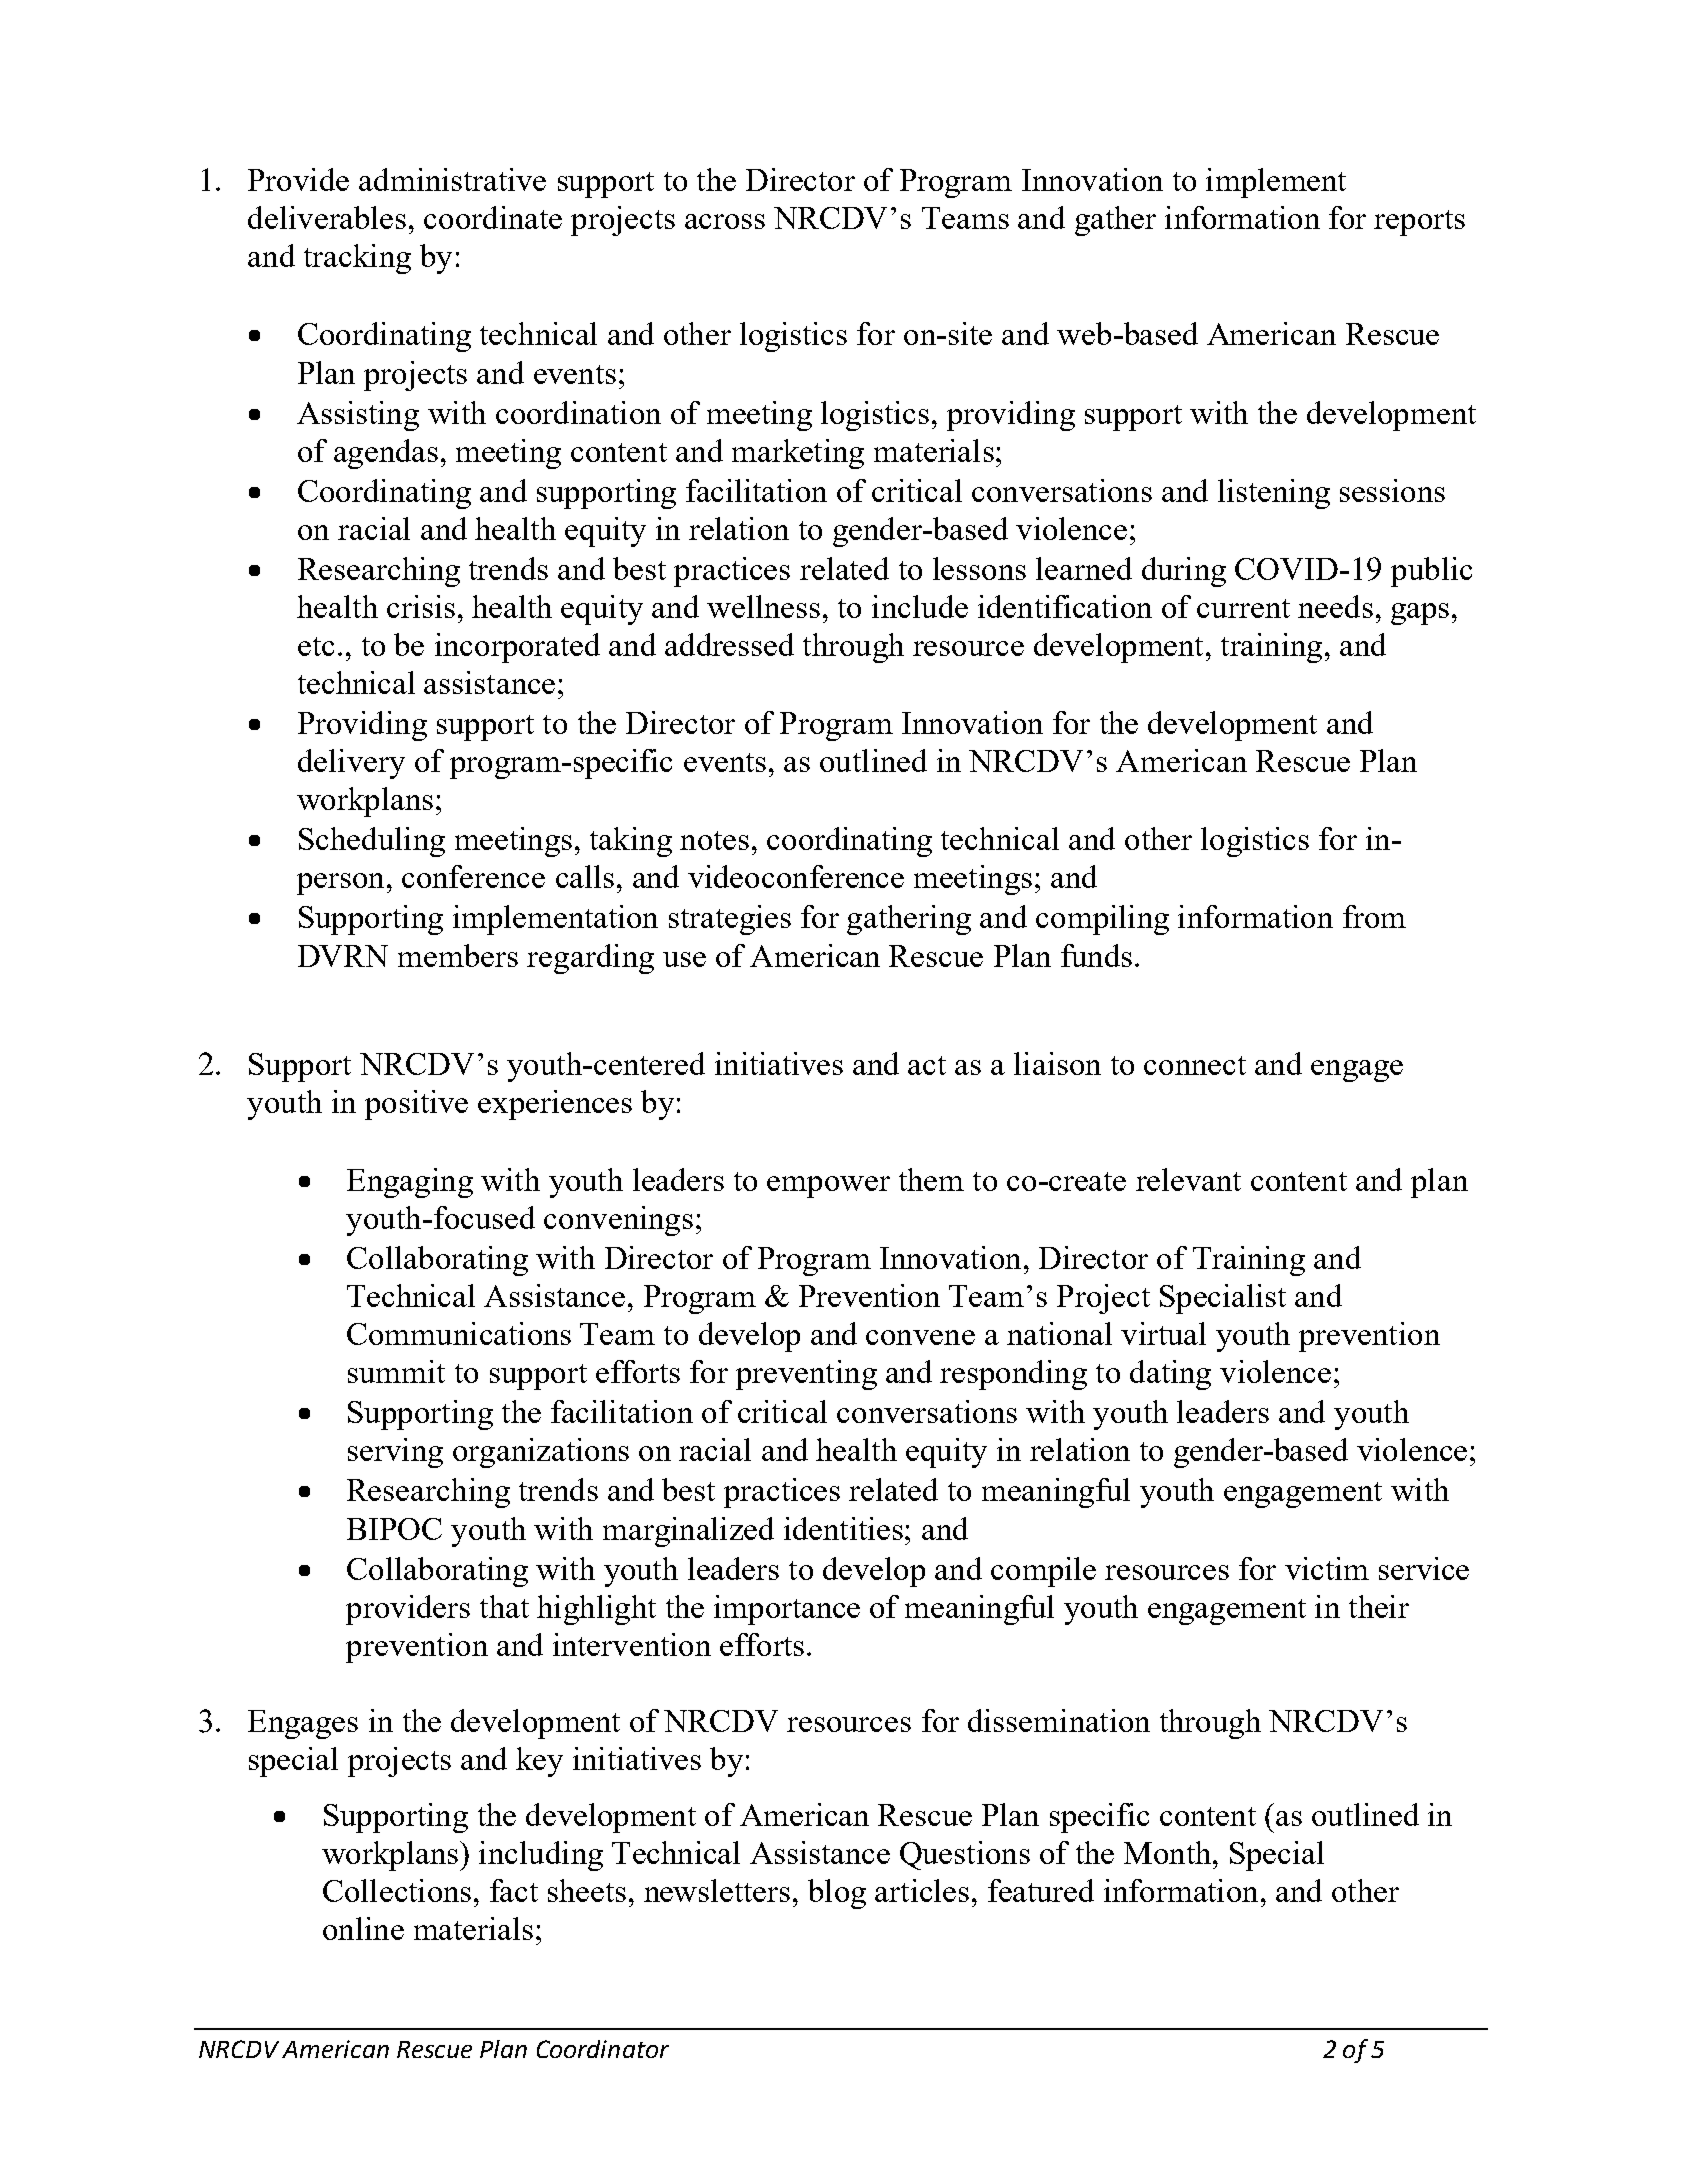  Describe the element at coordinates (931, 1179) in the page. I see `them` at that location.
